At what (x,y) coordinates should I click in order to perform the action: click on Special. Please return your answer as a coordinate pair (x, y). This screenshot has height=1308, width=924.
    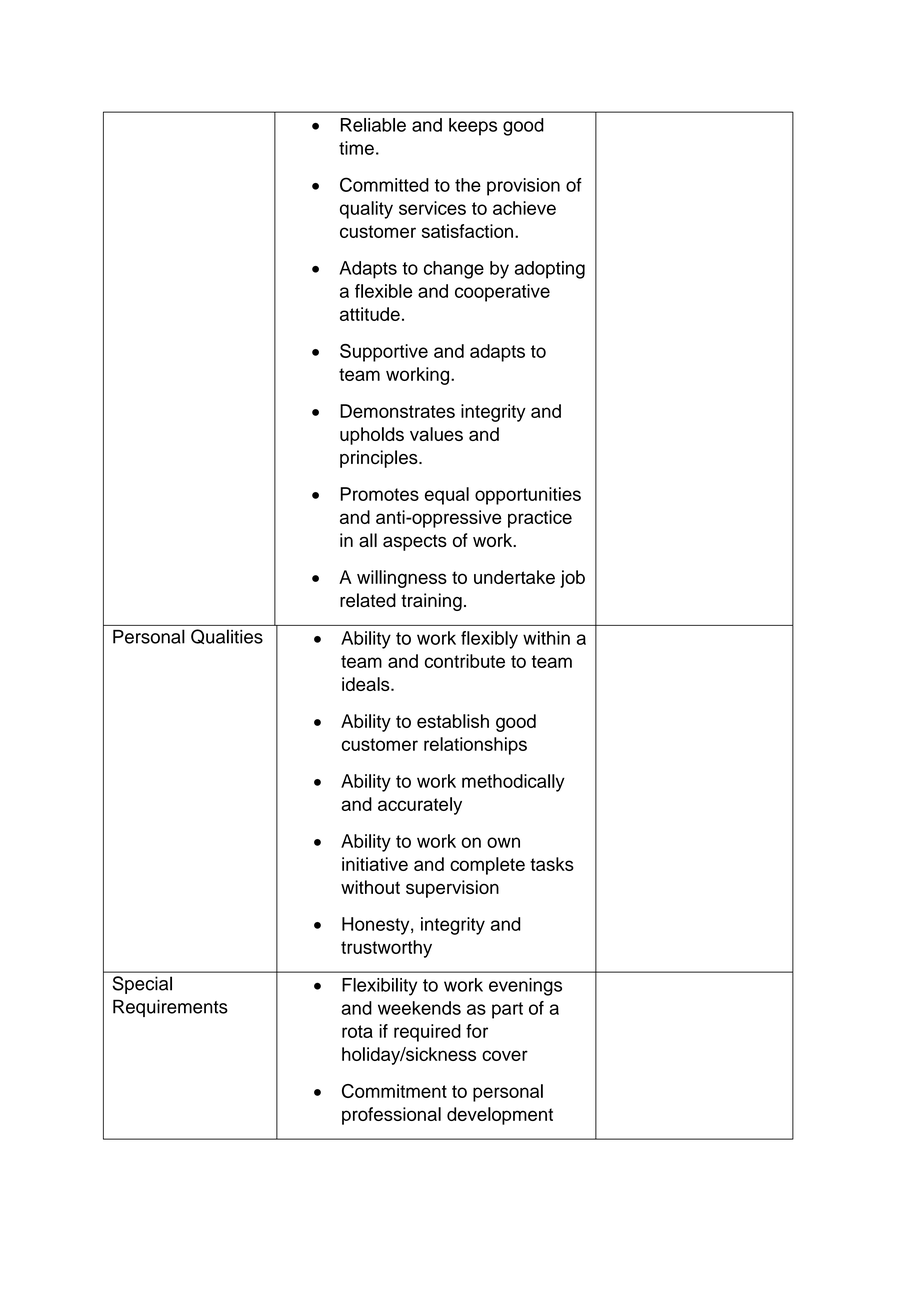
    Looking at the image, I should click on (142, 985).
